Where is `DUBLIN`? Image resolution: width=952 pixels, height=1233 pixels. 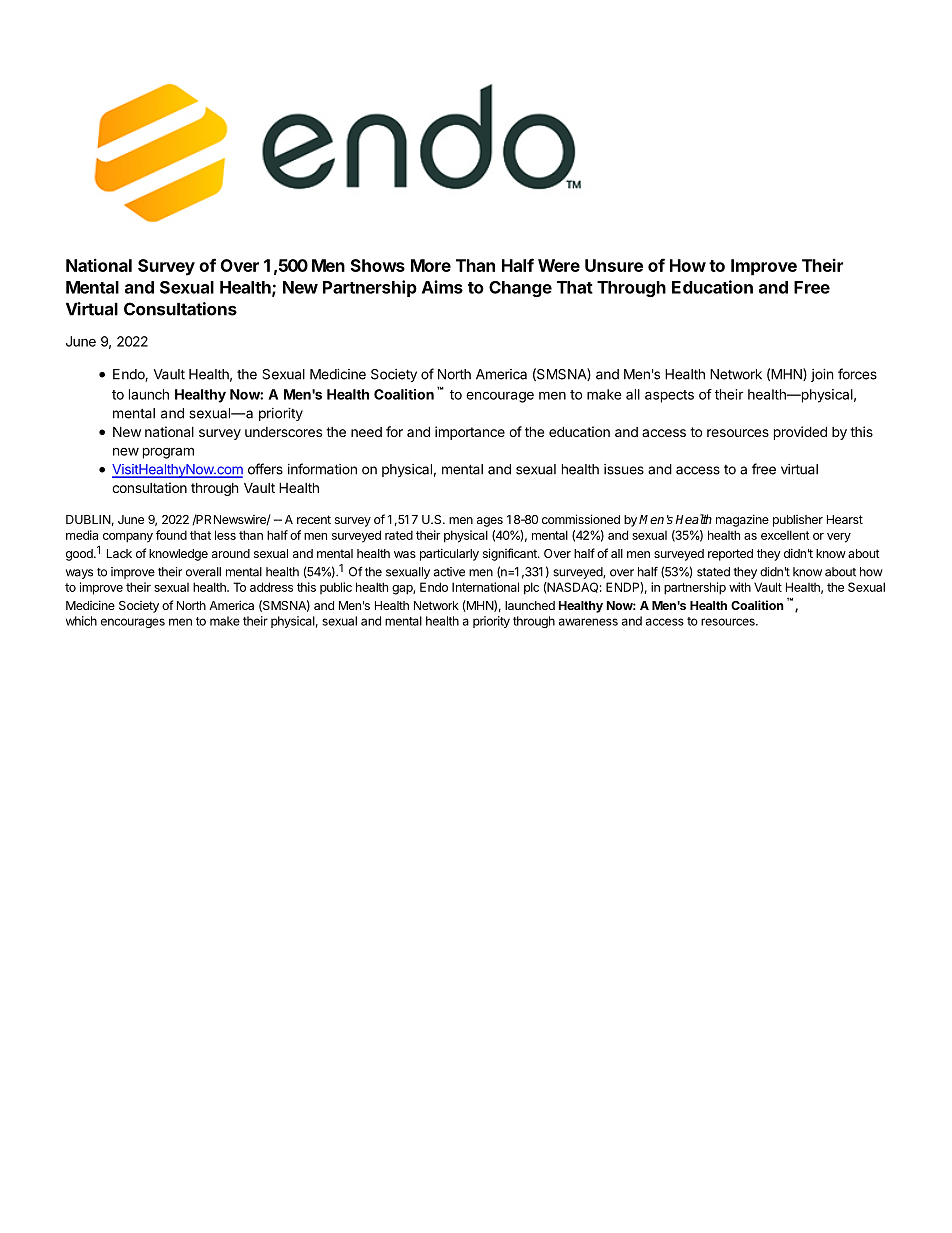 DUBLIN is located at coordinates (88, 519).
